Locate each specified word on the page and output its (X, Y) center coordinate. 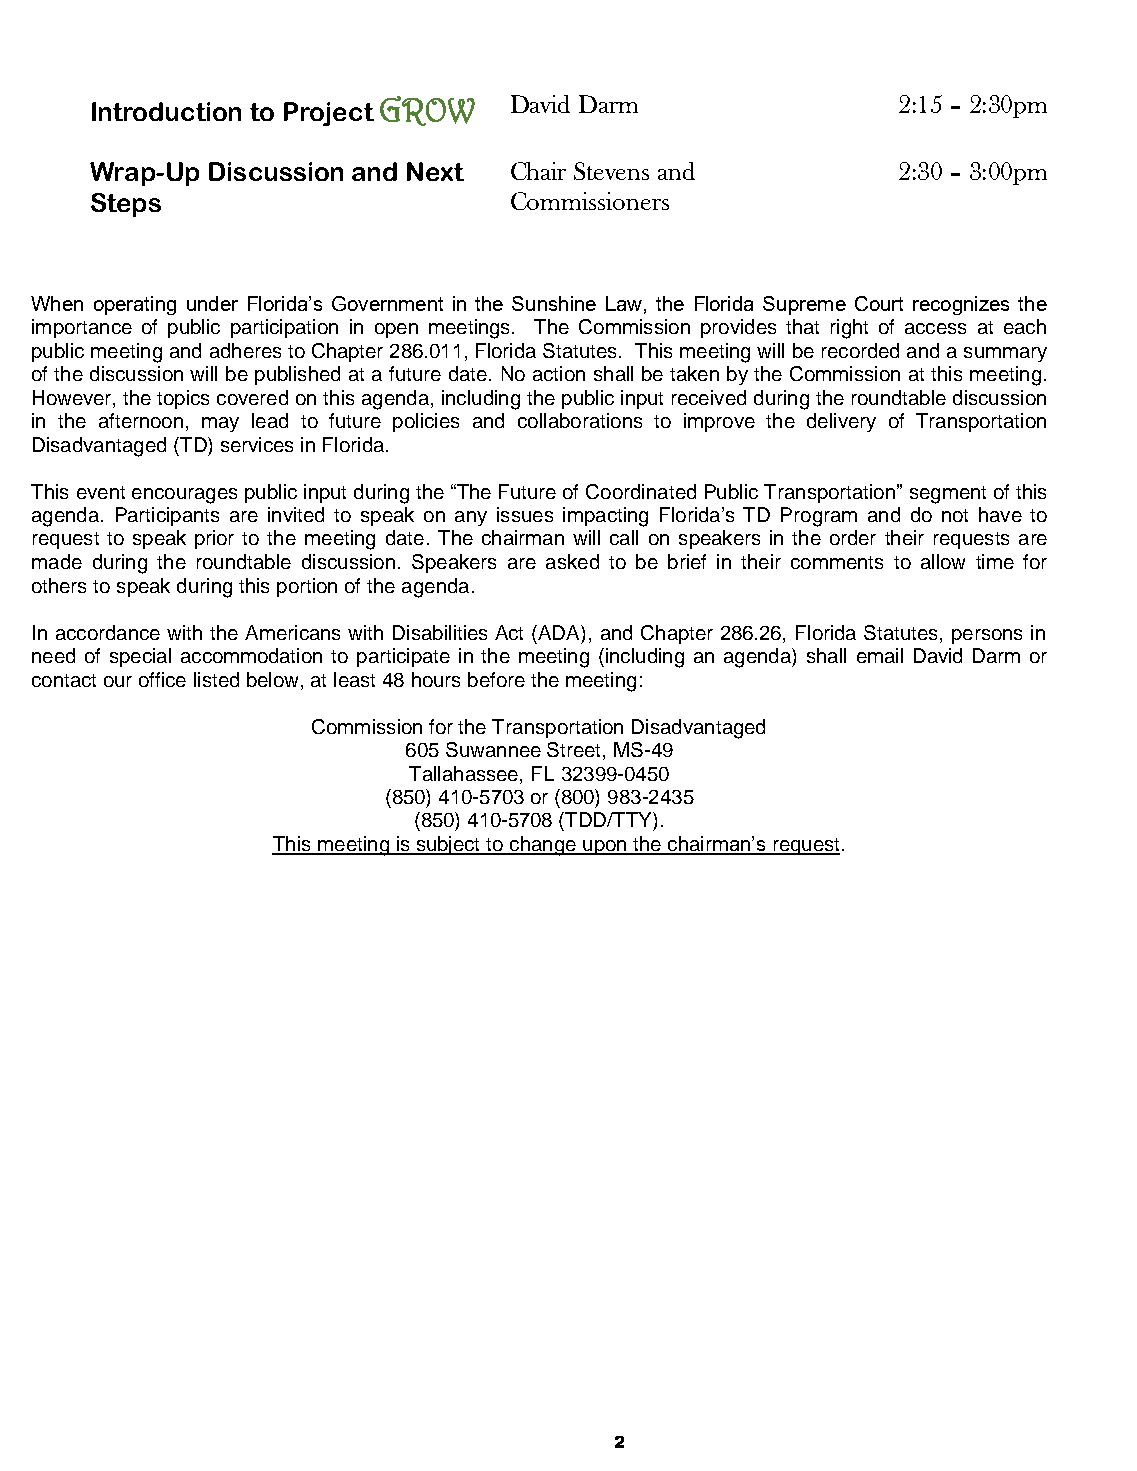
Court (879, 303)
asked (572, 561)
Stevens (611, 171)
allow (943, 561)
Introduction (166, 111)
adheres (245, 350)
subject (448, 845)
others (59, 585)
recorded (860, 350)
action (559, 373)
